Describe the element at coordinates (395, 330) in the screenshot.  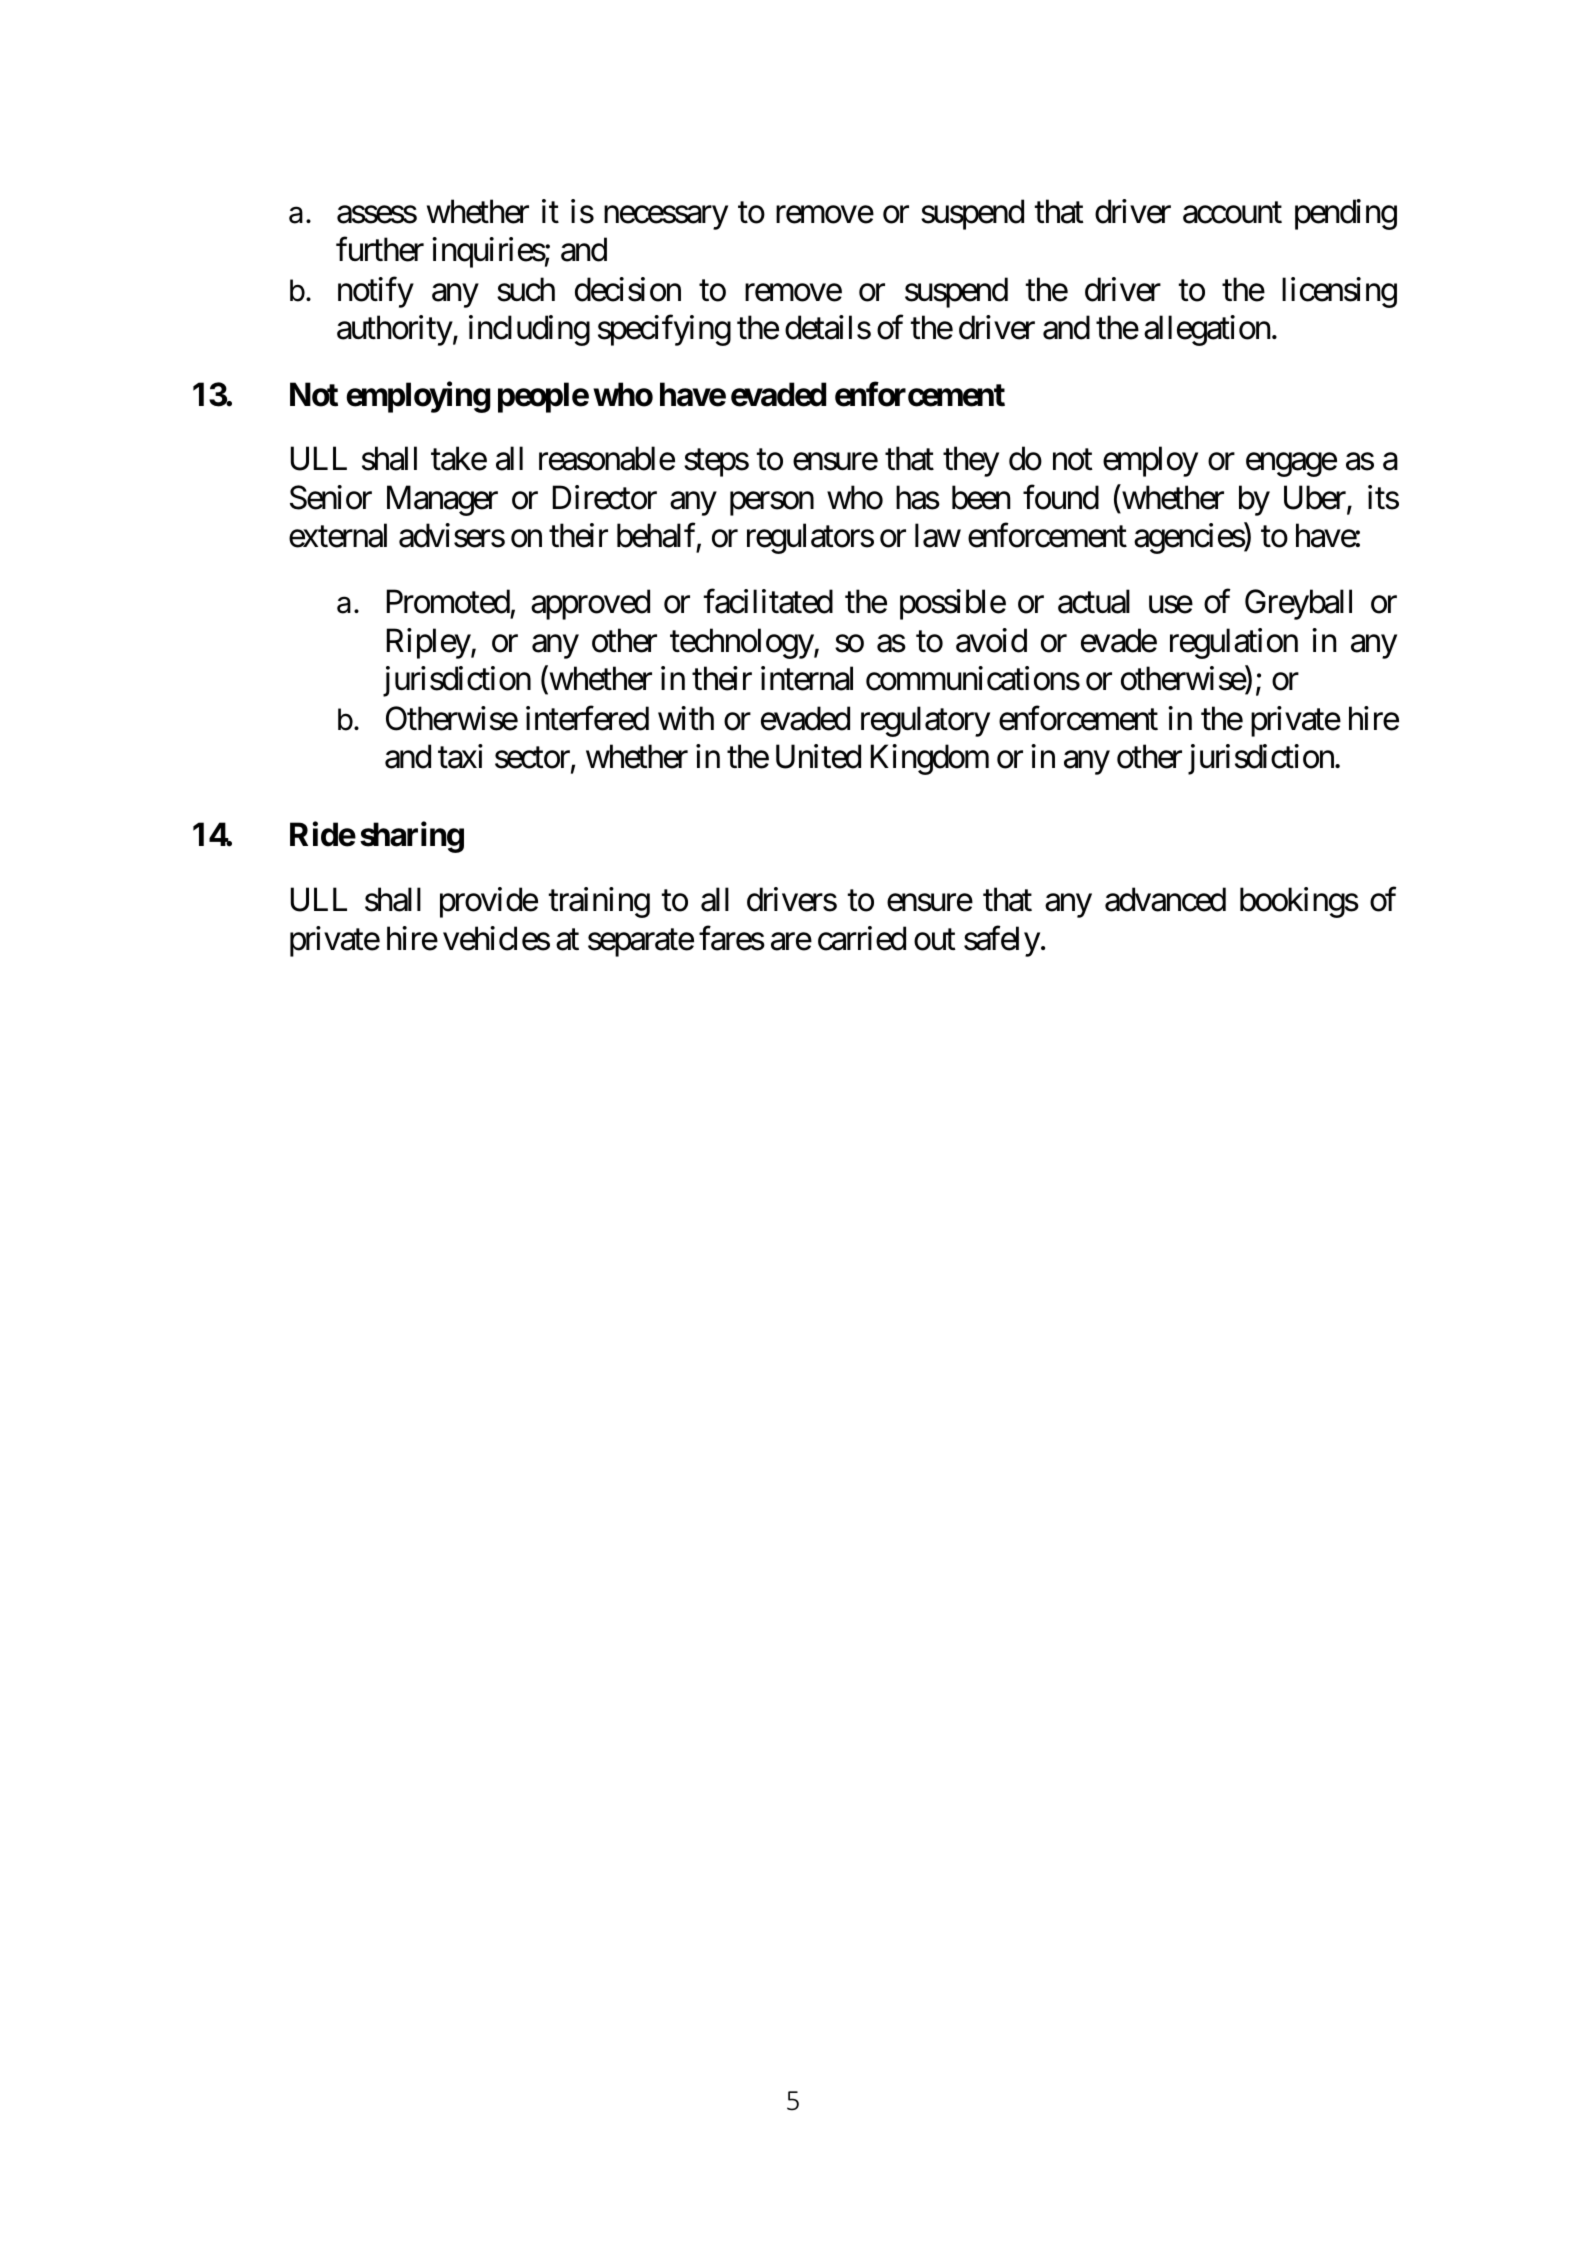
I see `authority` at that location.
